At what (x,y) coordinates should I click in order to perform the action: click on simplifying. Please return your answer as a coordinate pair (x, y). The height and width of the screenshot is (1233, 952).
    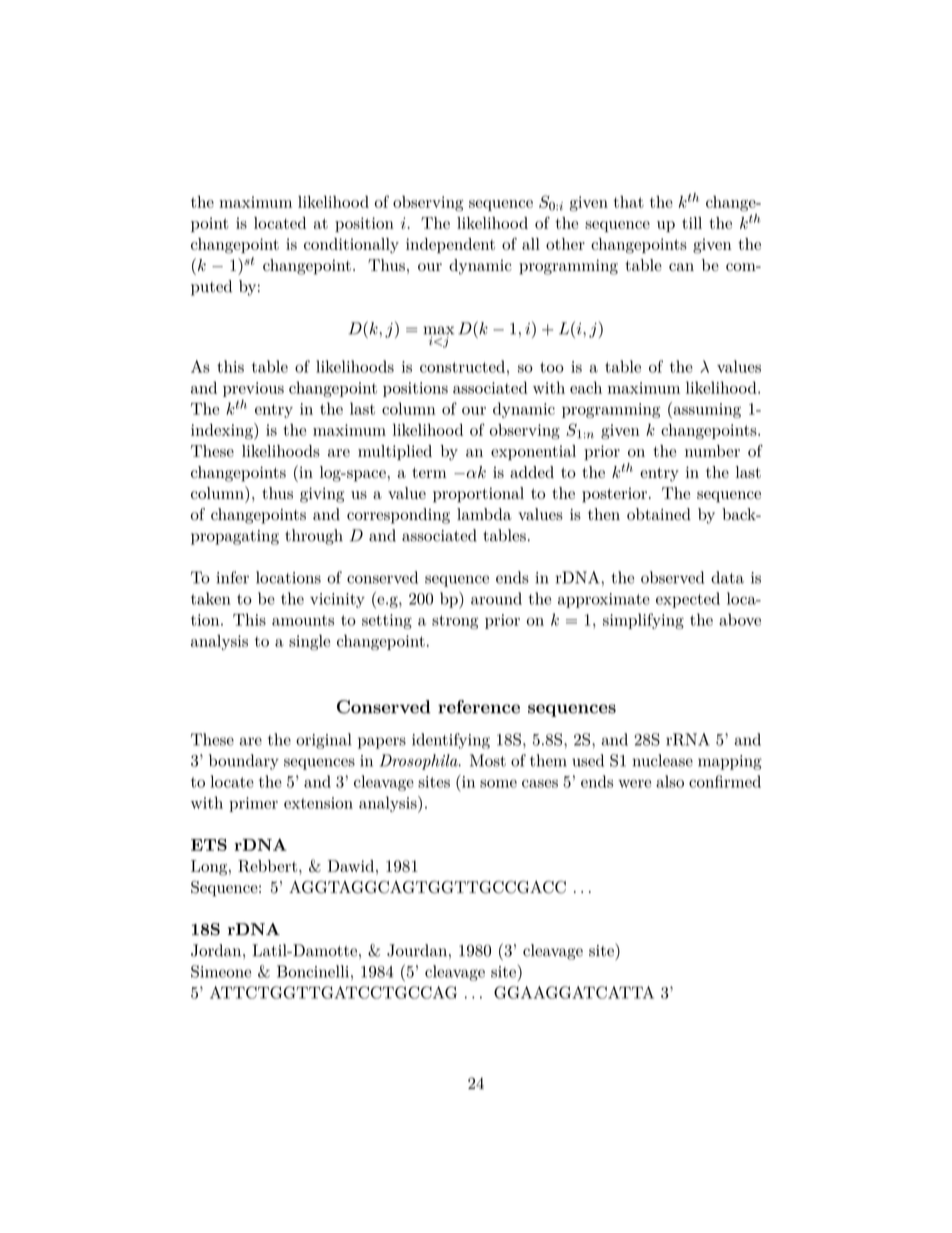
    Looking at the image, I should click on (643, 621).
